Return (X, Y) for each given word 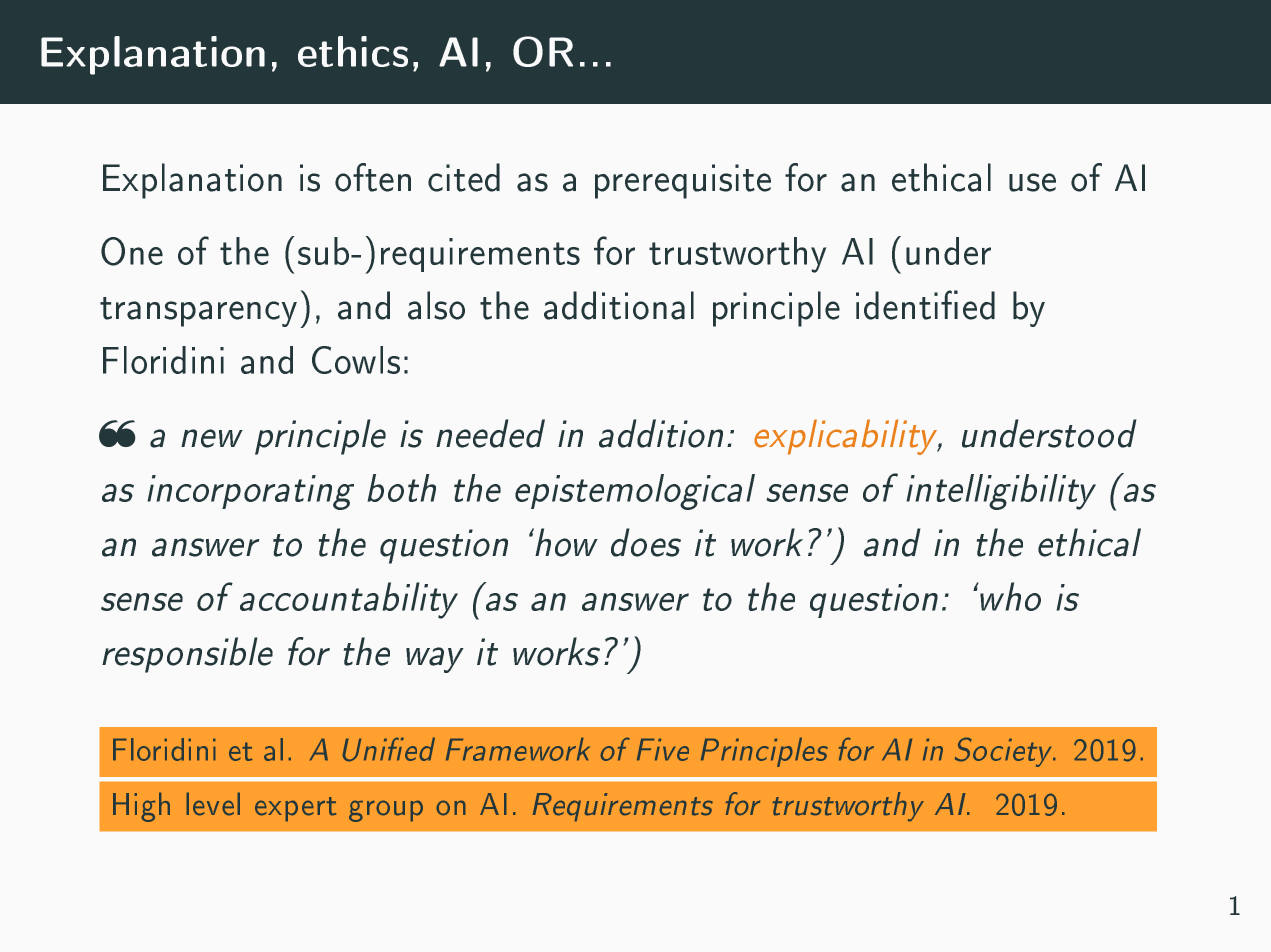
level (213, 804)
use (1032, 182)
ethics (353, 51)
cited (464, 177)
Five (663, 749)
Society (1005, 752)
